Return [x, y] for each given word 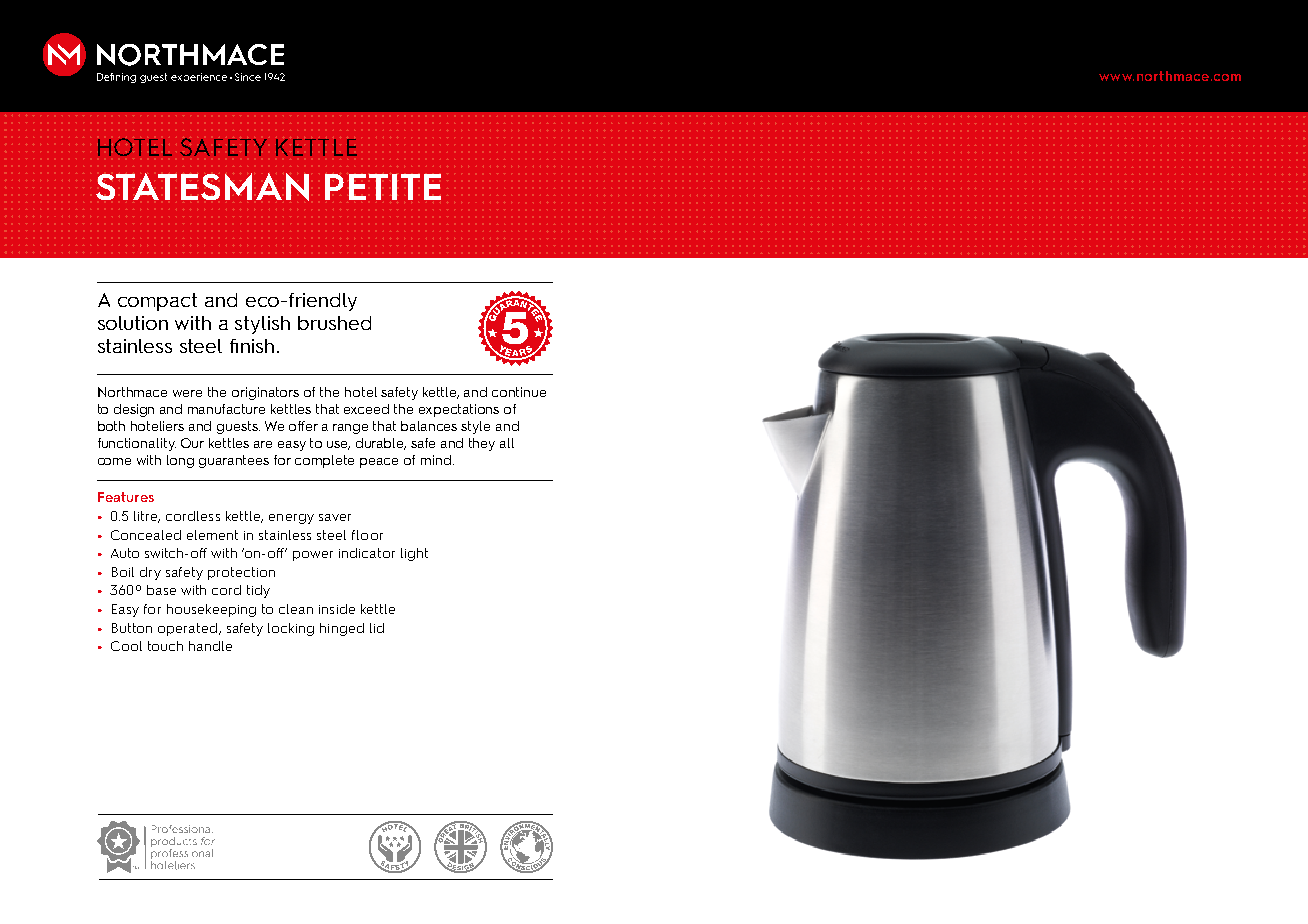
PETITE [383, 187]
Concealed [146, 535]
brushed [334, 323]
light [414, 554]
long [180, 461]
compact [157, 302]
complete [324, 461]
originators [265, 393]
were [187, 393]
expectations [459, 410]
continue [519, 392]
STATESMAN [202, 187]
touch [165, 646]
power [313, 556]
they [482, 444]
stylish [262, 325]
